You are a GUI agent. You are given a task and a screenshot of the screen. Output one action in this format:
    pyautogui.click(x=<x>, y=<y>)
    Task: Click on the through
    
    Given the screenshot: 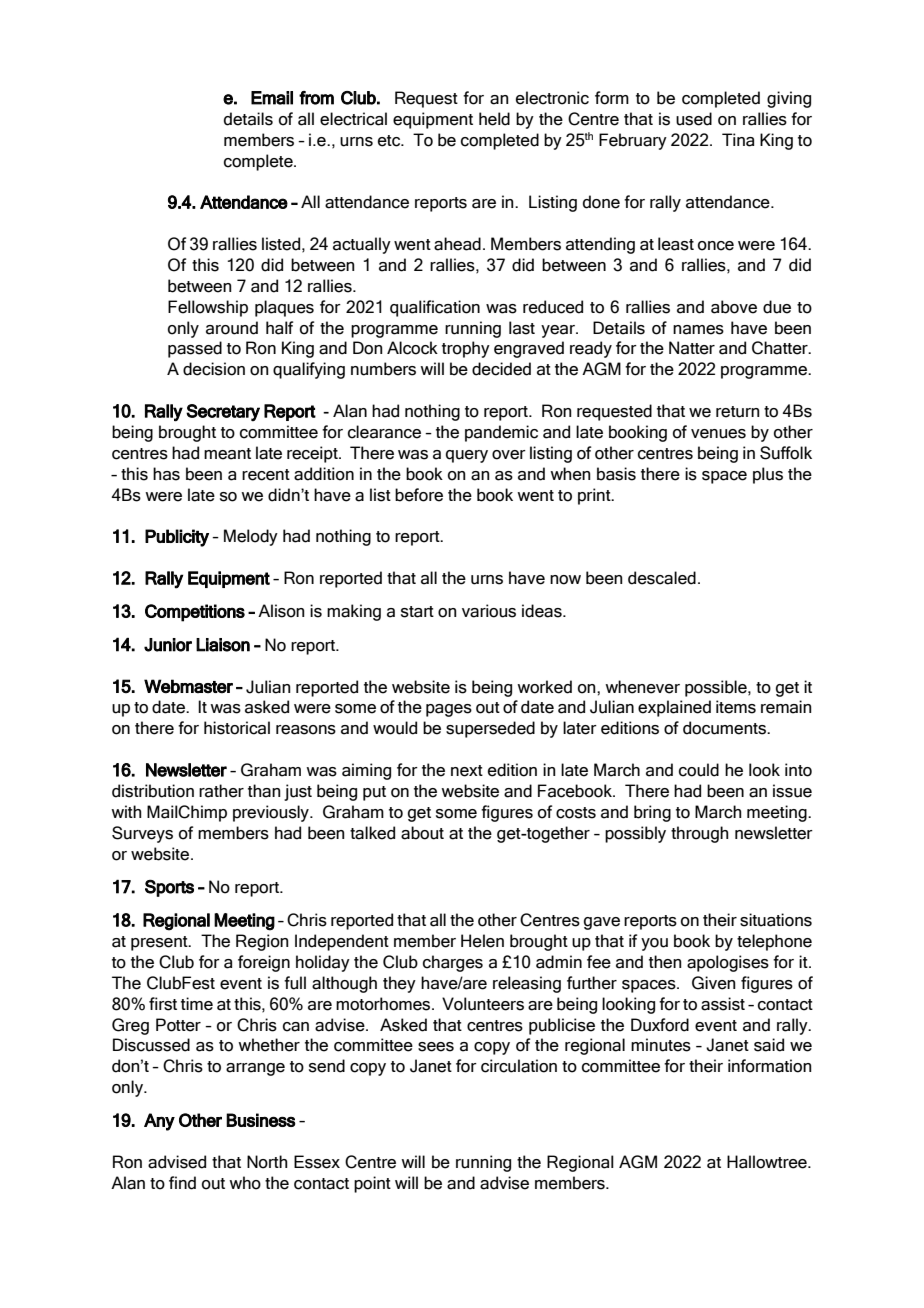 What is the action you would take?
    pyautogui.click(x=700, y=834)
